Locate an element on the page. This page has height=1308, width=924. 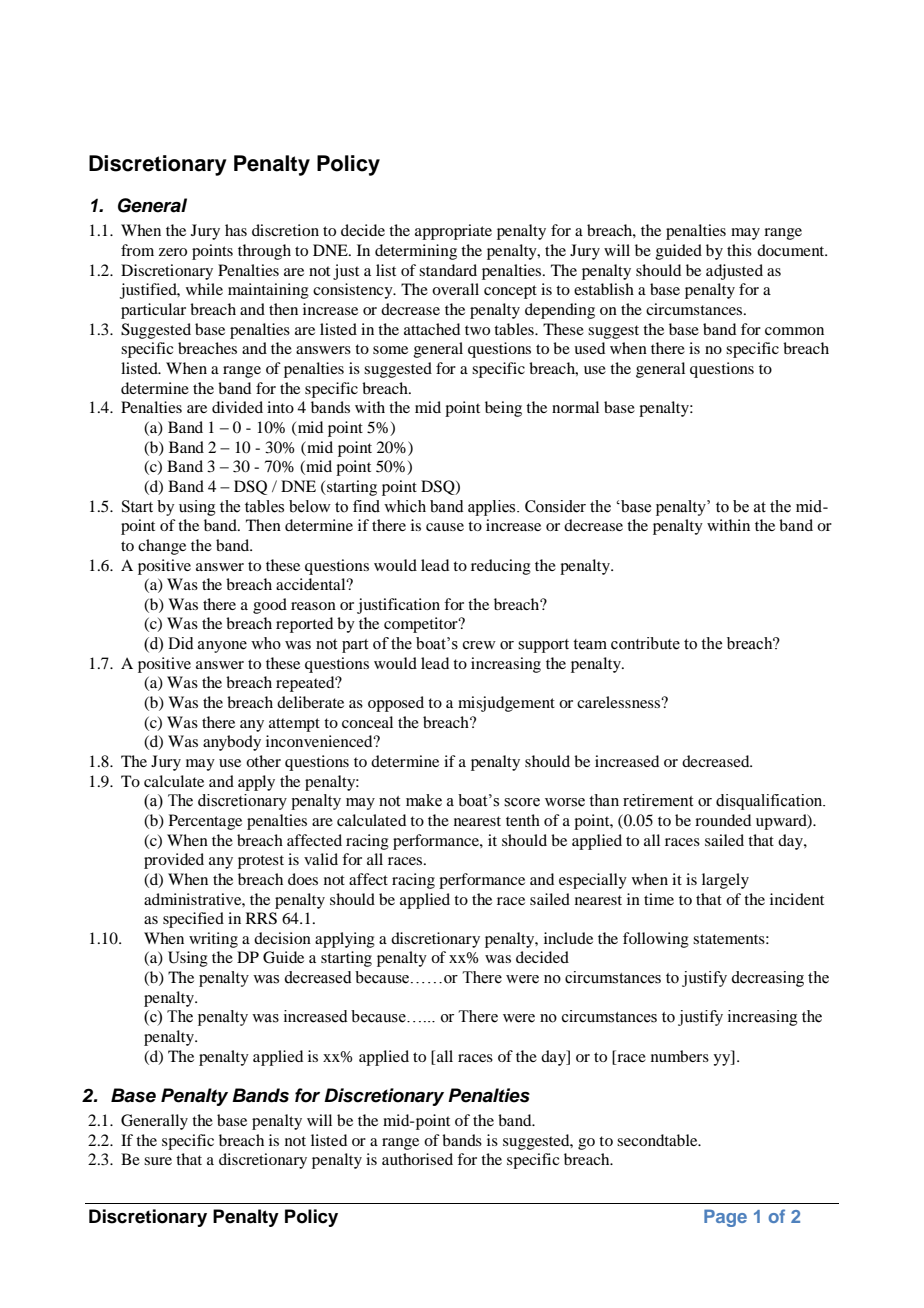
sure is located at coordinates (158, 1161).
